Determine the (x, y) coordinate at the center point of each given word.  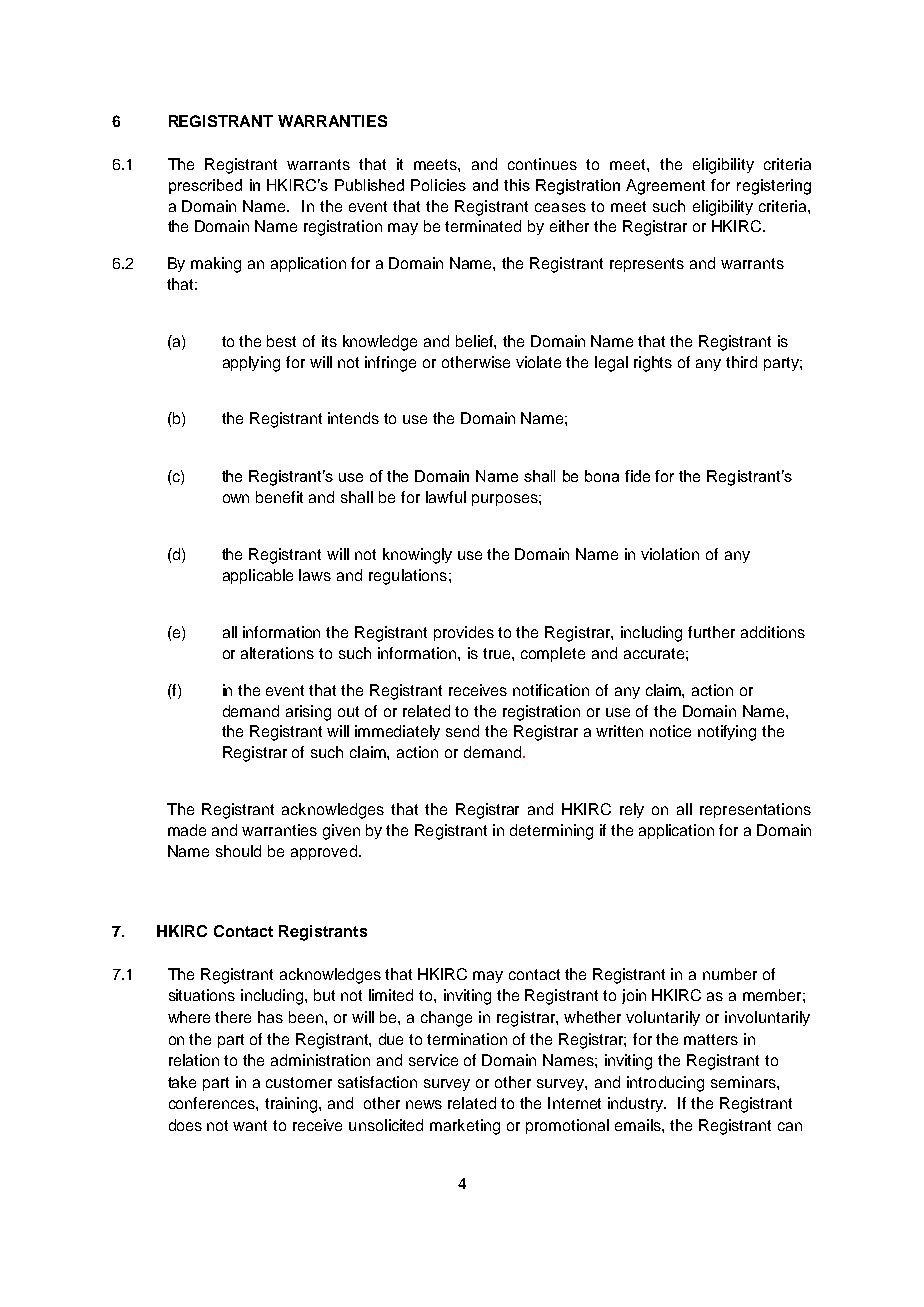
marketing (465, 1127)
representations (755, 810)
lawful (446, 497)
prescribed (205, 186)
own (236, 498)
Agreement (665, 187)
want (250, 1125)
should (238, 851)
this (517, 185)
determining (551, 832)
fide (637, 476)
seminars (744, 1082)
